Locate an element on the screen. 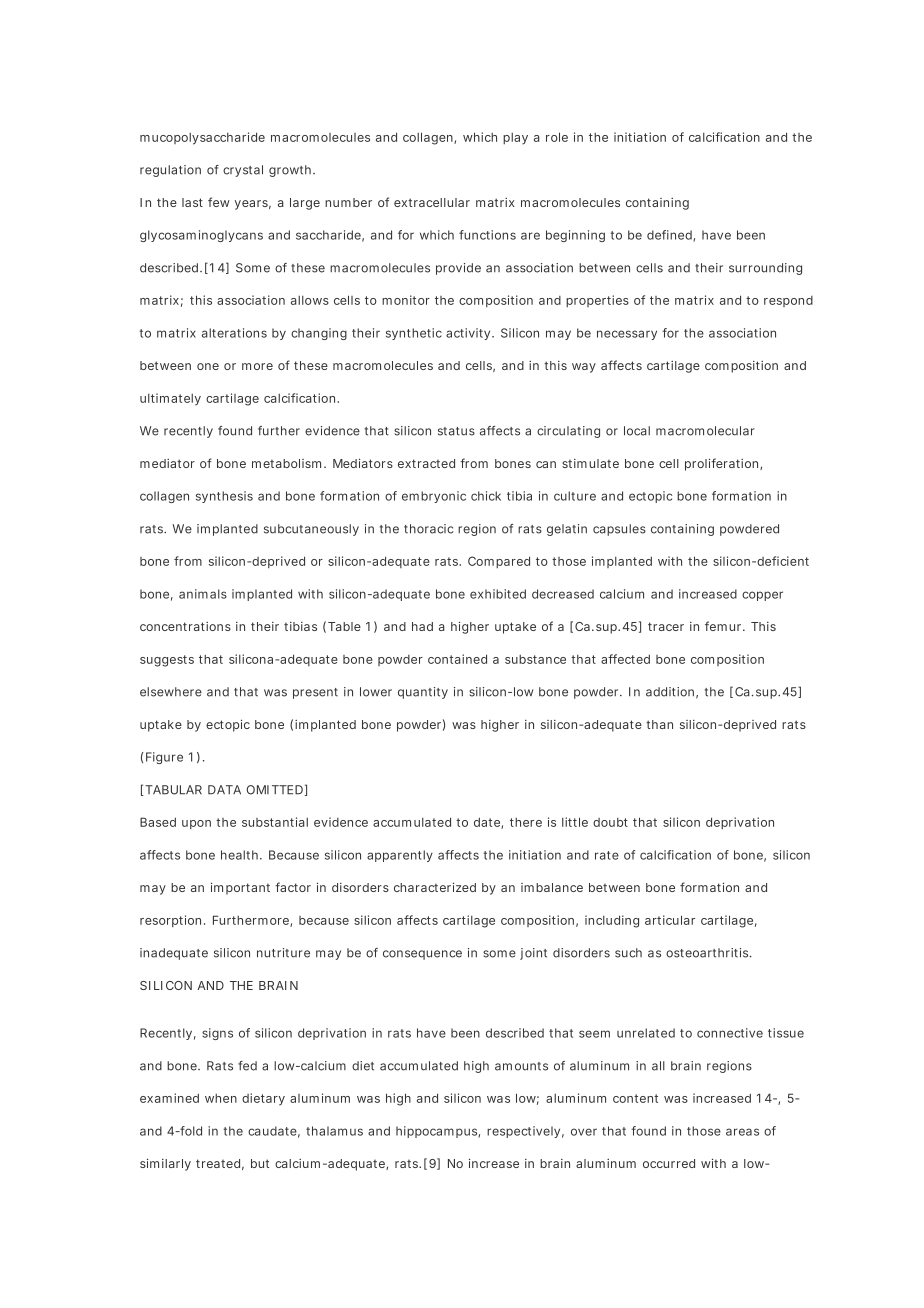 The height and width of the screenshot is (1308, 924). characterized is located at coordinates (435, 887).
